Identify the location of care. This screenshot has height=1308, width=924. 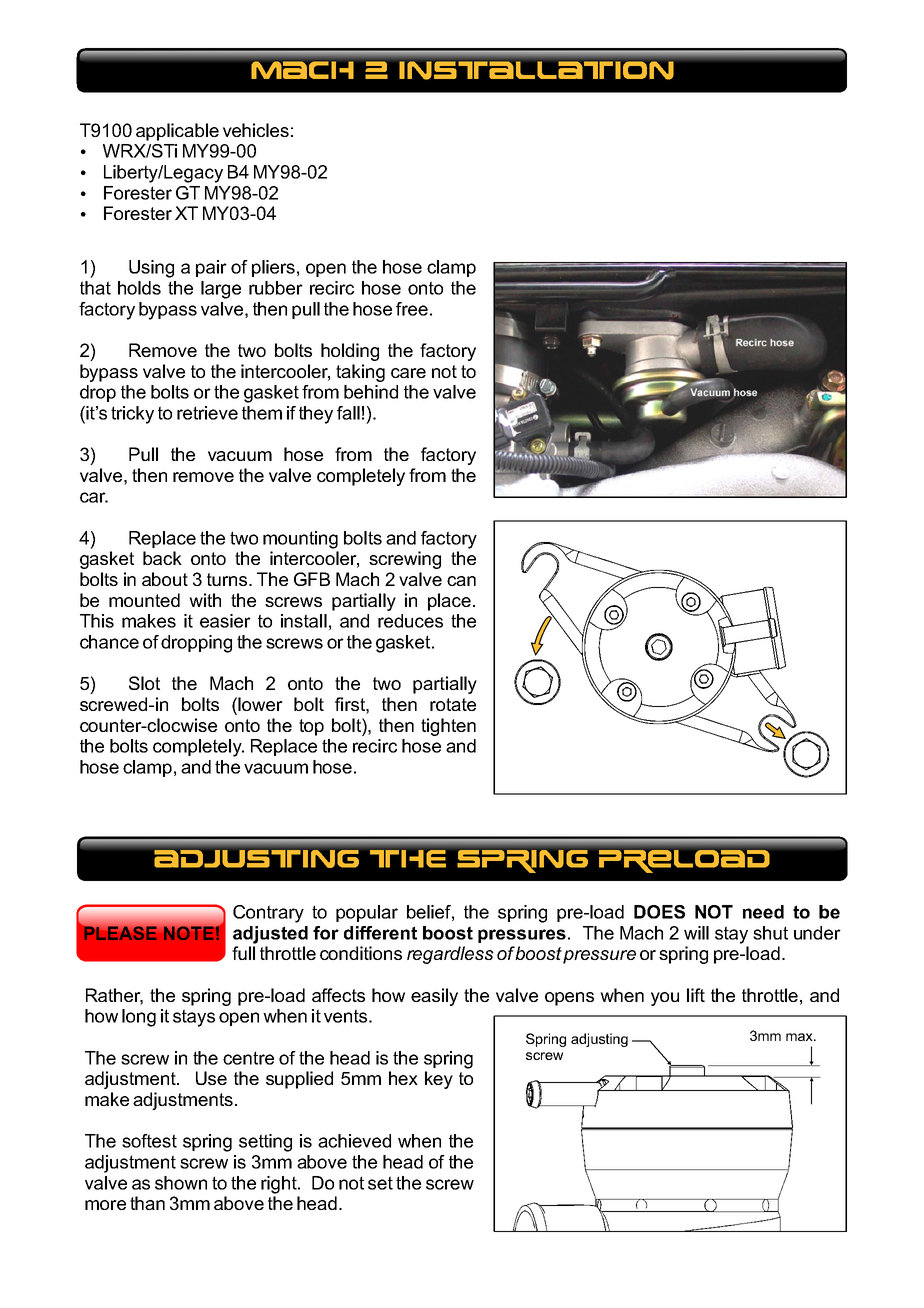
(408, 373).
